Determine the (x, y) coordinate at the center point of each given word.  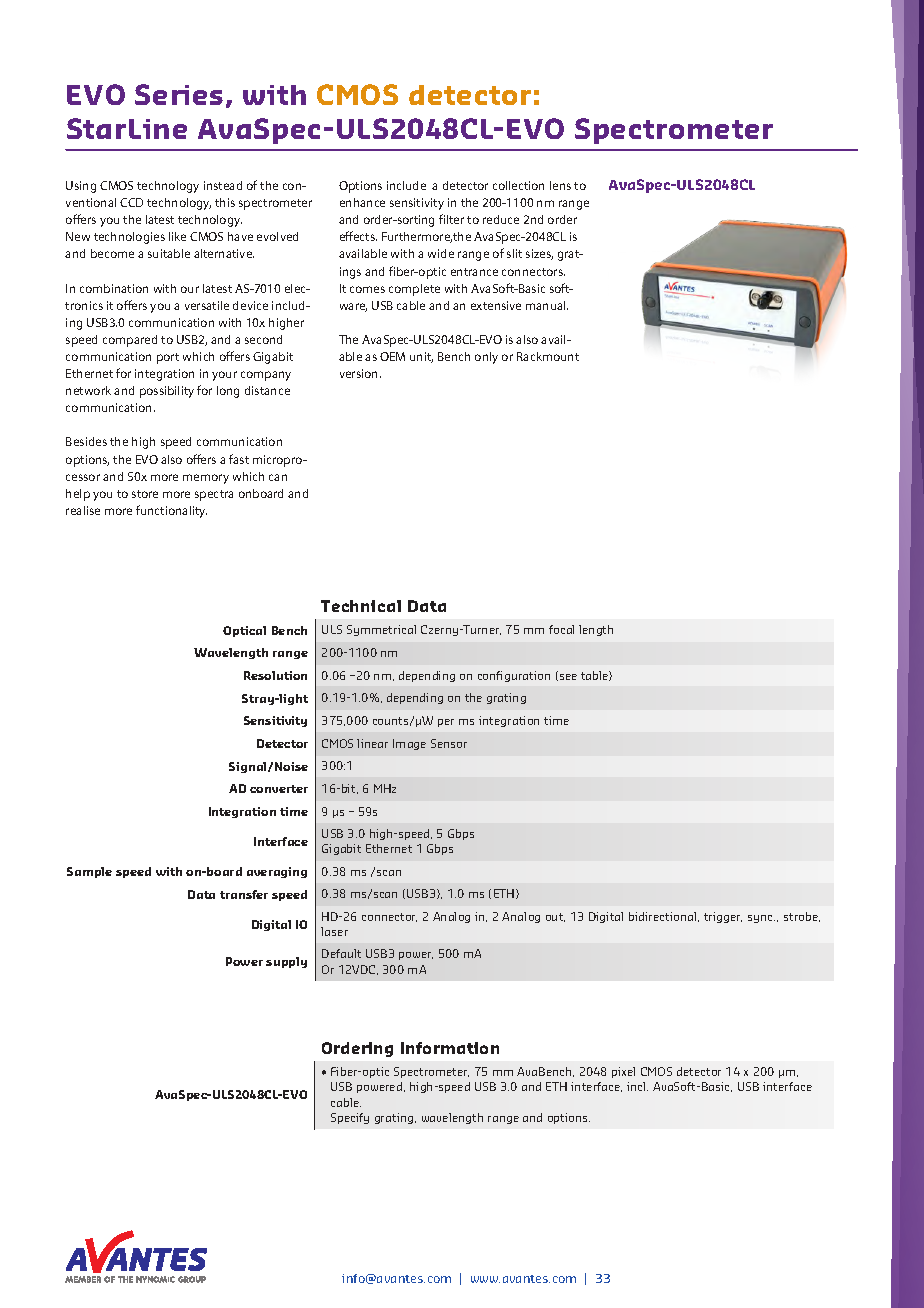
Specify (350, 1118)
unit (421, 357)
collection (518, 185)
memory (206, 479)
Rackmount (548, 356)
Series (179, 94)
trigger (723, 917)
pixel (623, 1072)
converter (279, 789)
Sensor (449, 743)
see (568, 677)
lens (560, 185)
